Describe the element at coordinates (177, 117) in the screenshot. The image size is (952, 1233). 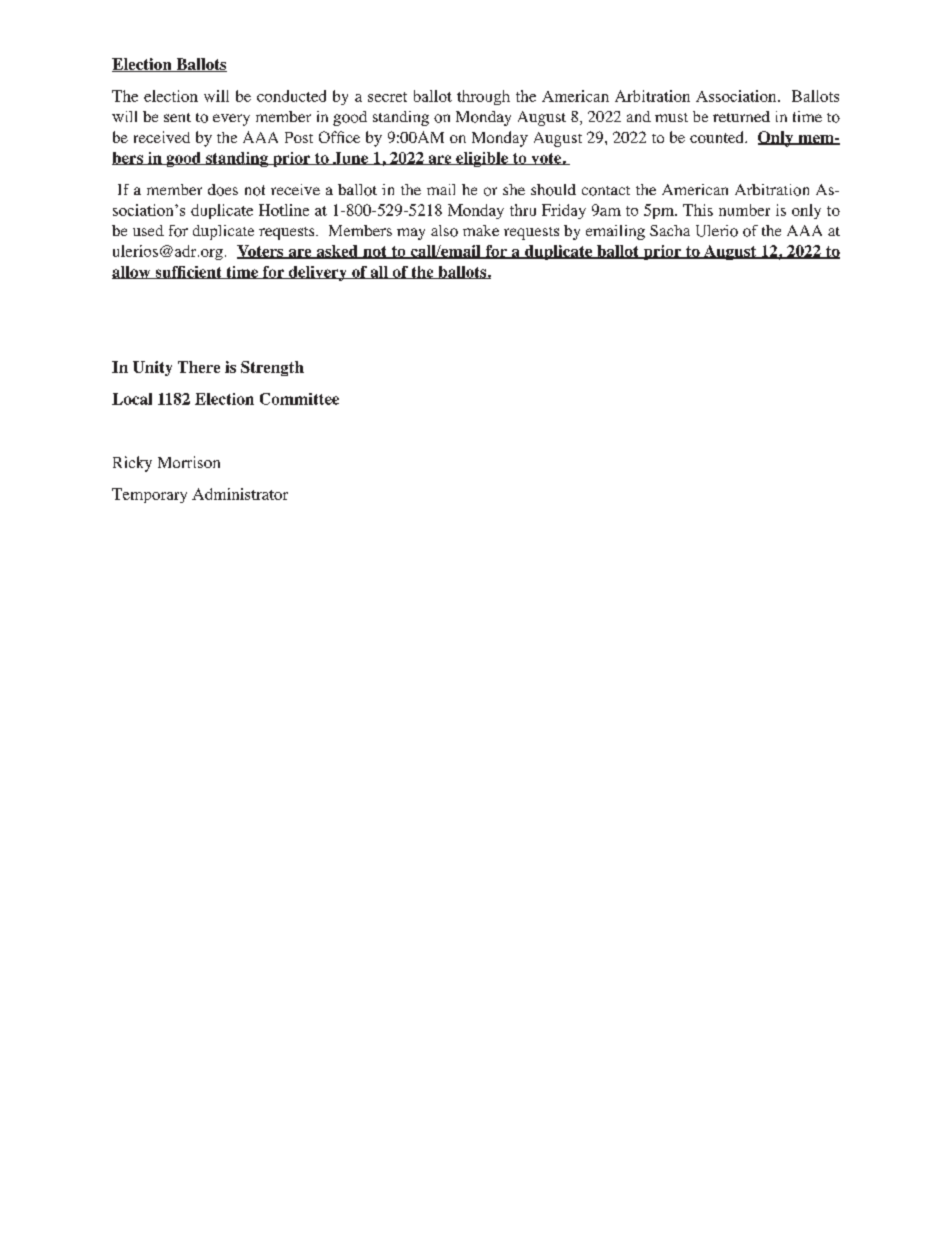
I see `sent` at that location.
